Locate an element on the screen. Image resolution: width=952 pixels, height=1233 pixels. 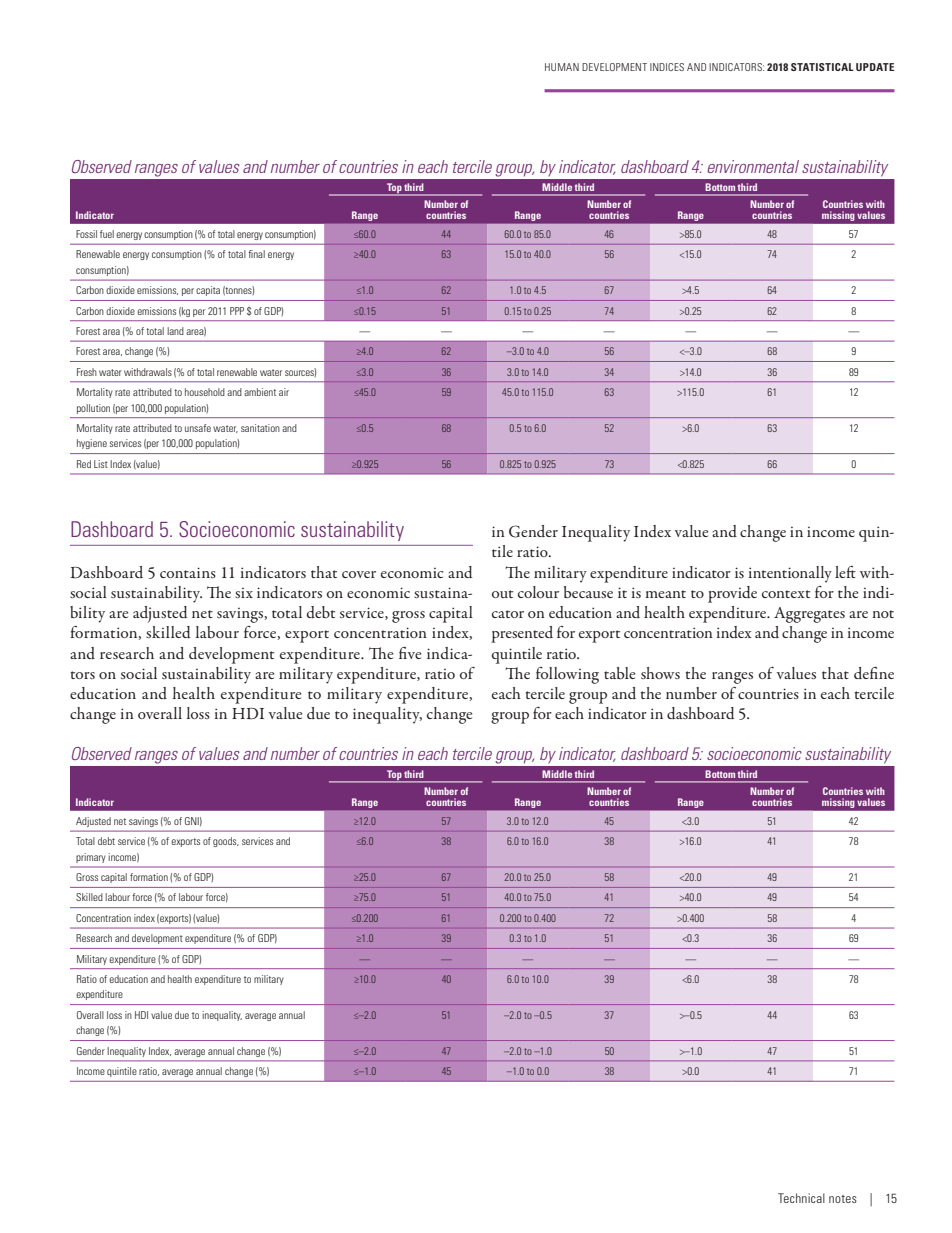
presented is located at coordinates (522, 634).
